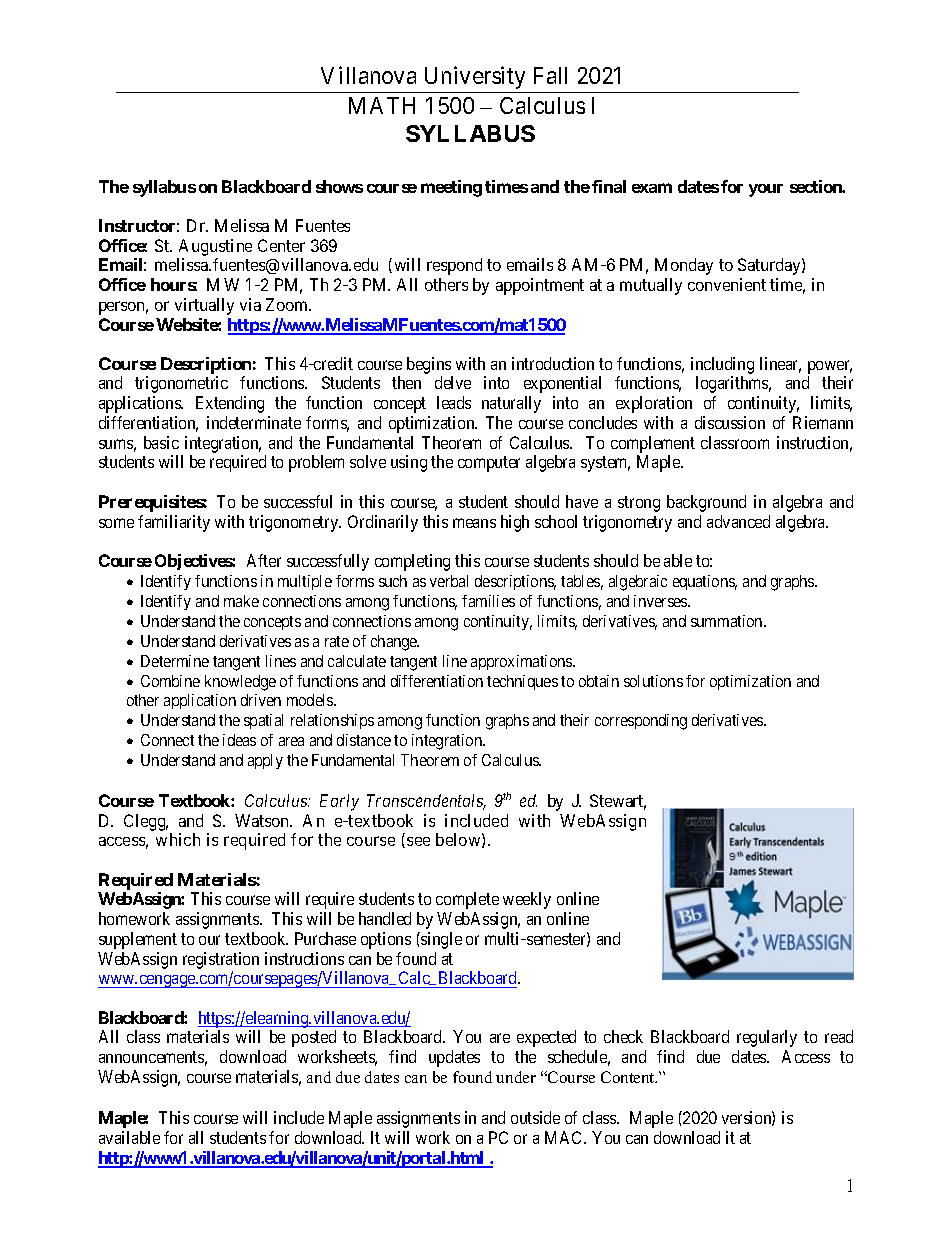 The height and width of the screenshot is (1233, 952). I want to click on delve, so click(453, 382).
